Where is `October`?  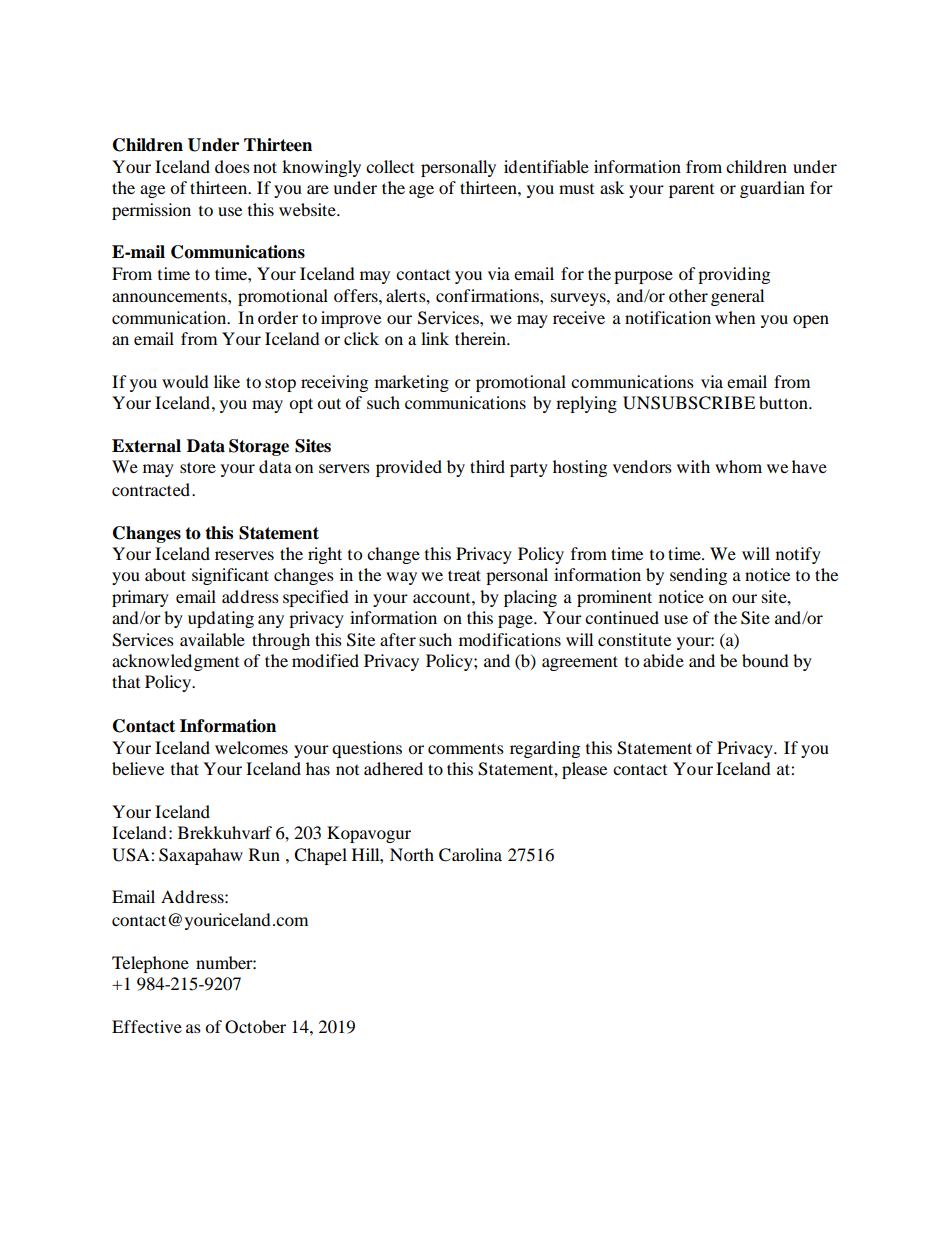 October is located at coordinates (255, 1027).
